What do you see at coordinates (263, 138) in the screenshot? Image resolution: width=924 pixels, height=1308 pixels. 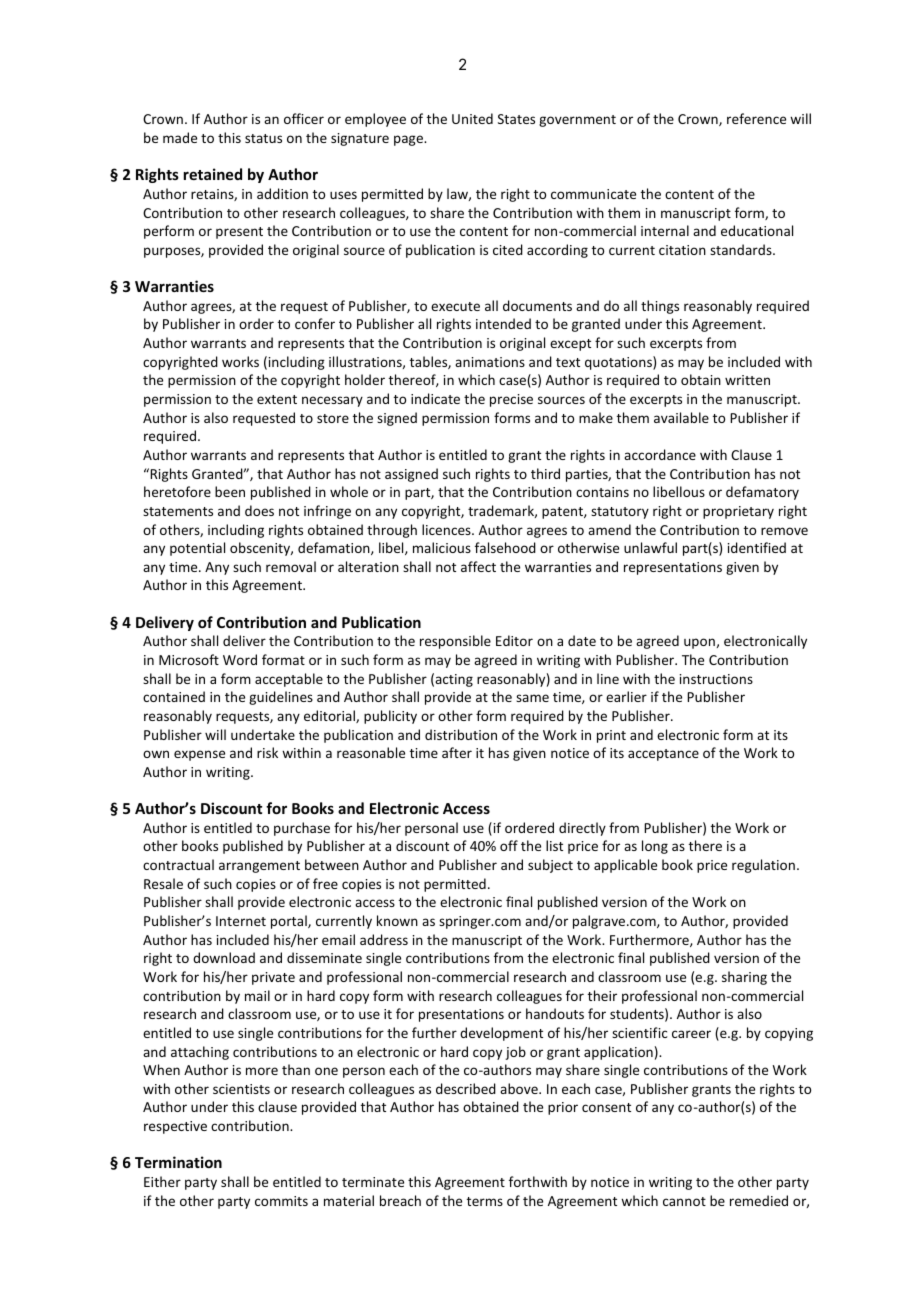 I see `status` at bounding box center [263, 138].
